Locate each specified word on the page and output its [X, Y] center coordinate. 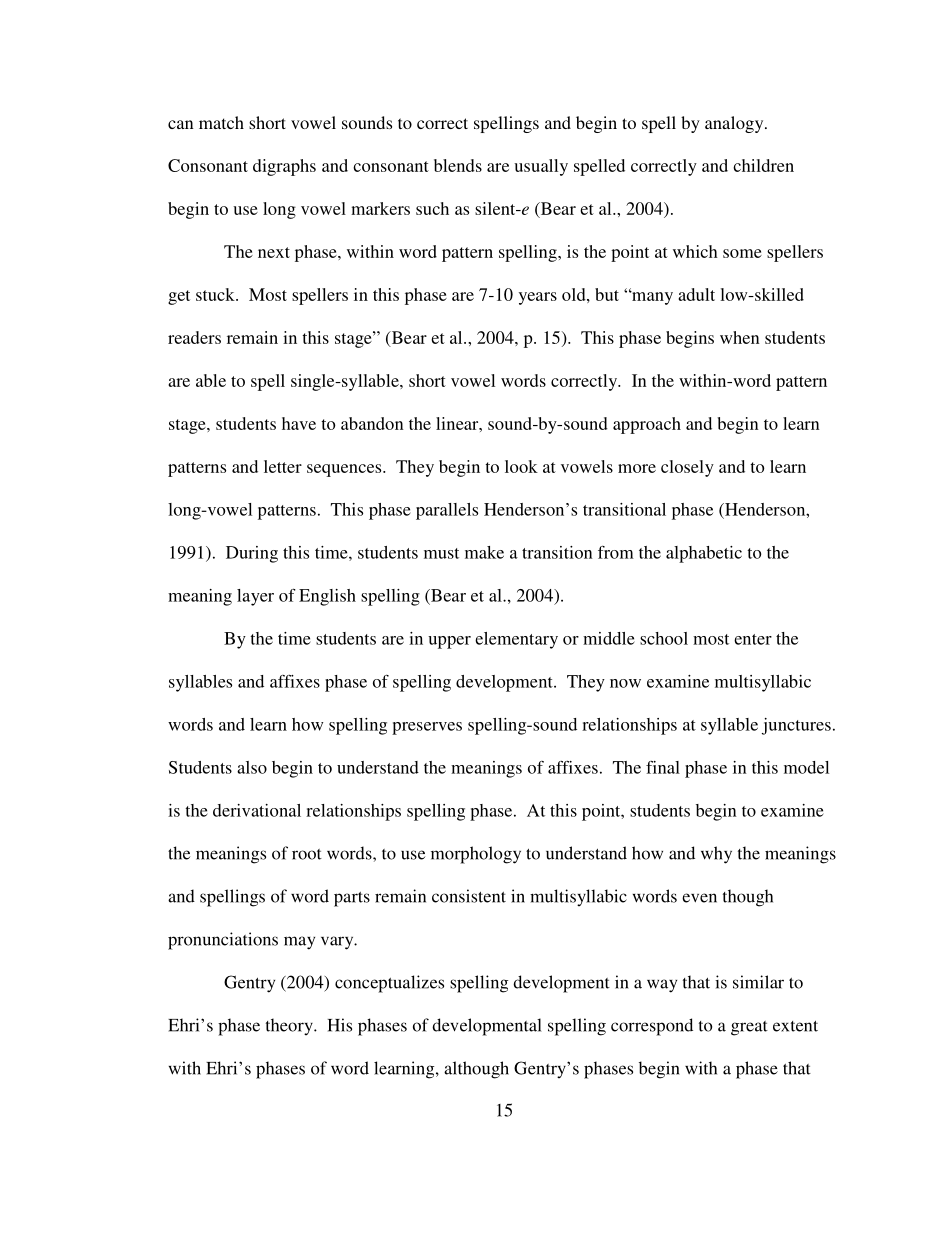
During [252, 554]
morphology [476, 855]
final [663, 767]
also [252, 767]
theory [290, 1026]
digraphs [284, 167]
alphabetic [704, 554]
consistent [469, 896]
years [538, 298]
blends [458, 165]
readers [194, 337]
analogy [735, 124]
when [740, 337]
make [484, 552]
